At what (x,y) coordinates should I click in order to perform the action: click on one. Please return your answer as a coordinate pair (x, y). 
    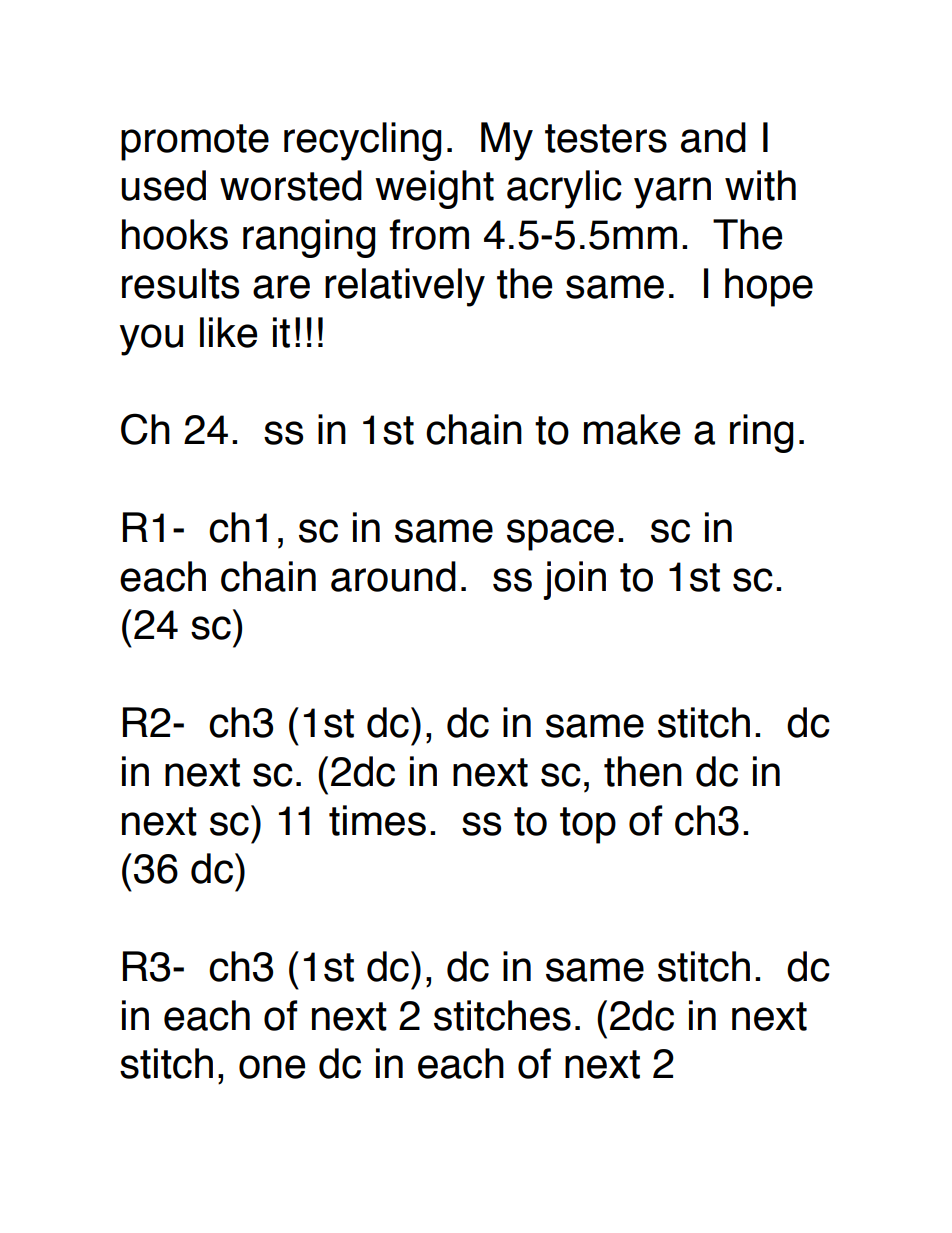
    Looking at the image, I should click on (272, 1067).
